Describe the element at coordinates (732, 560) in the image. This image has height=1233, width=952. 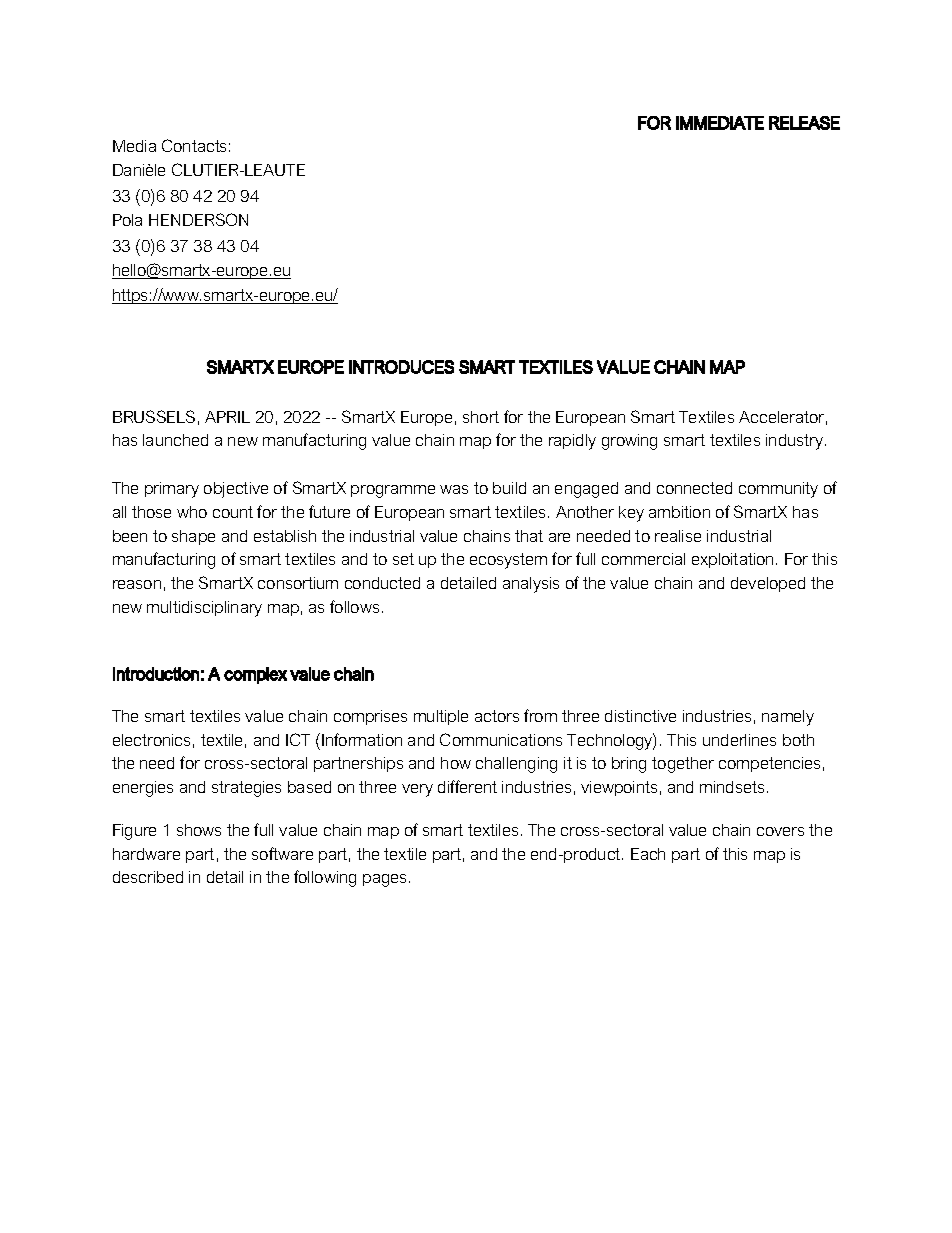
I see `exploitation` at that location.
